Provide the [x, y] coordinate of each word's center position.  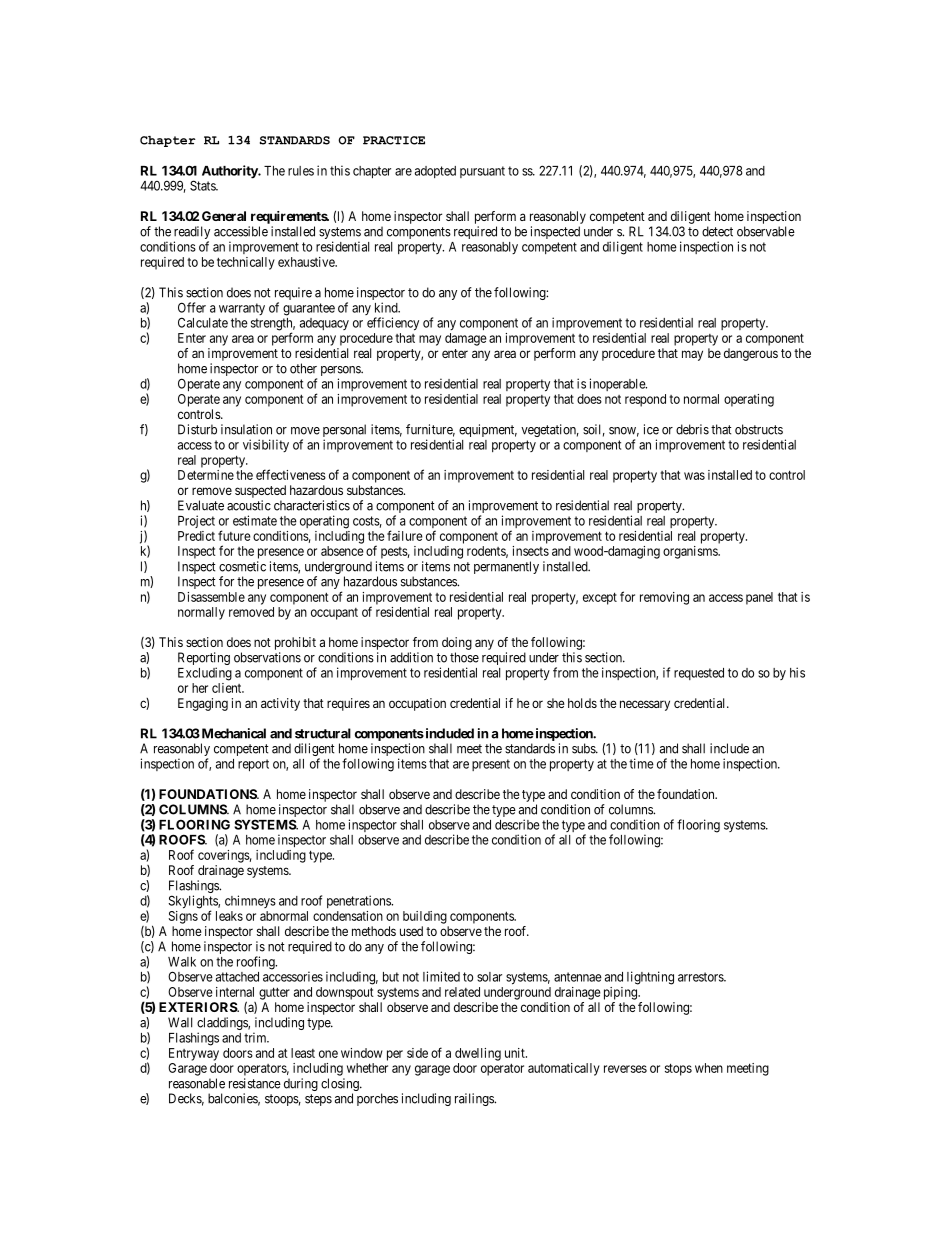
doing [457, 643]
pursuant [482, 172]
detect [717, 231]
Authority [230, 172]
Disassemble [211, 597]
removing [664, 598]
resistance [255, 1083]
